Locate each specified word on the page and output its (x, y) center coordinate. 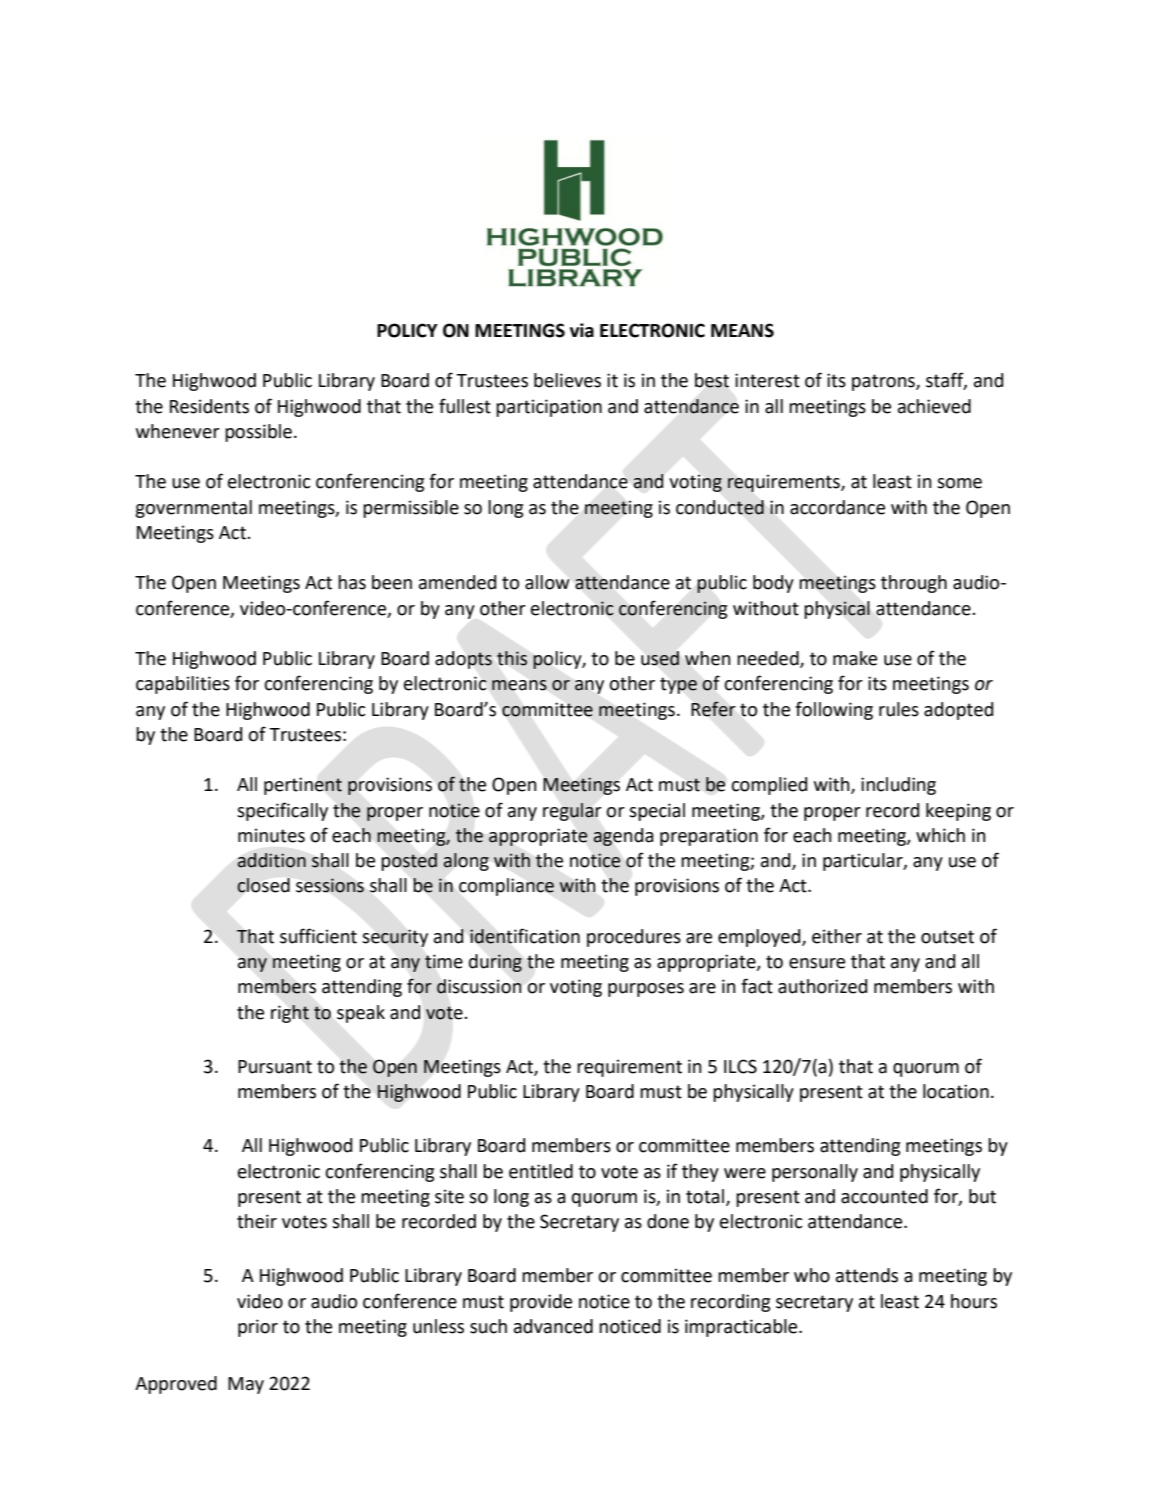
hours (974, 1301)
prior (258, 1328)
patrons (884, 382)
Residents (209, 406)
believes (567, 380)
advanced (553, 1326)
